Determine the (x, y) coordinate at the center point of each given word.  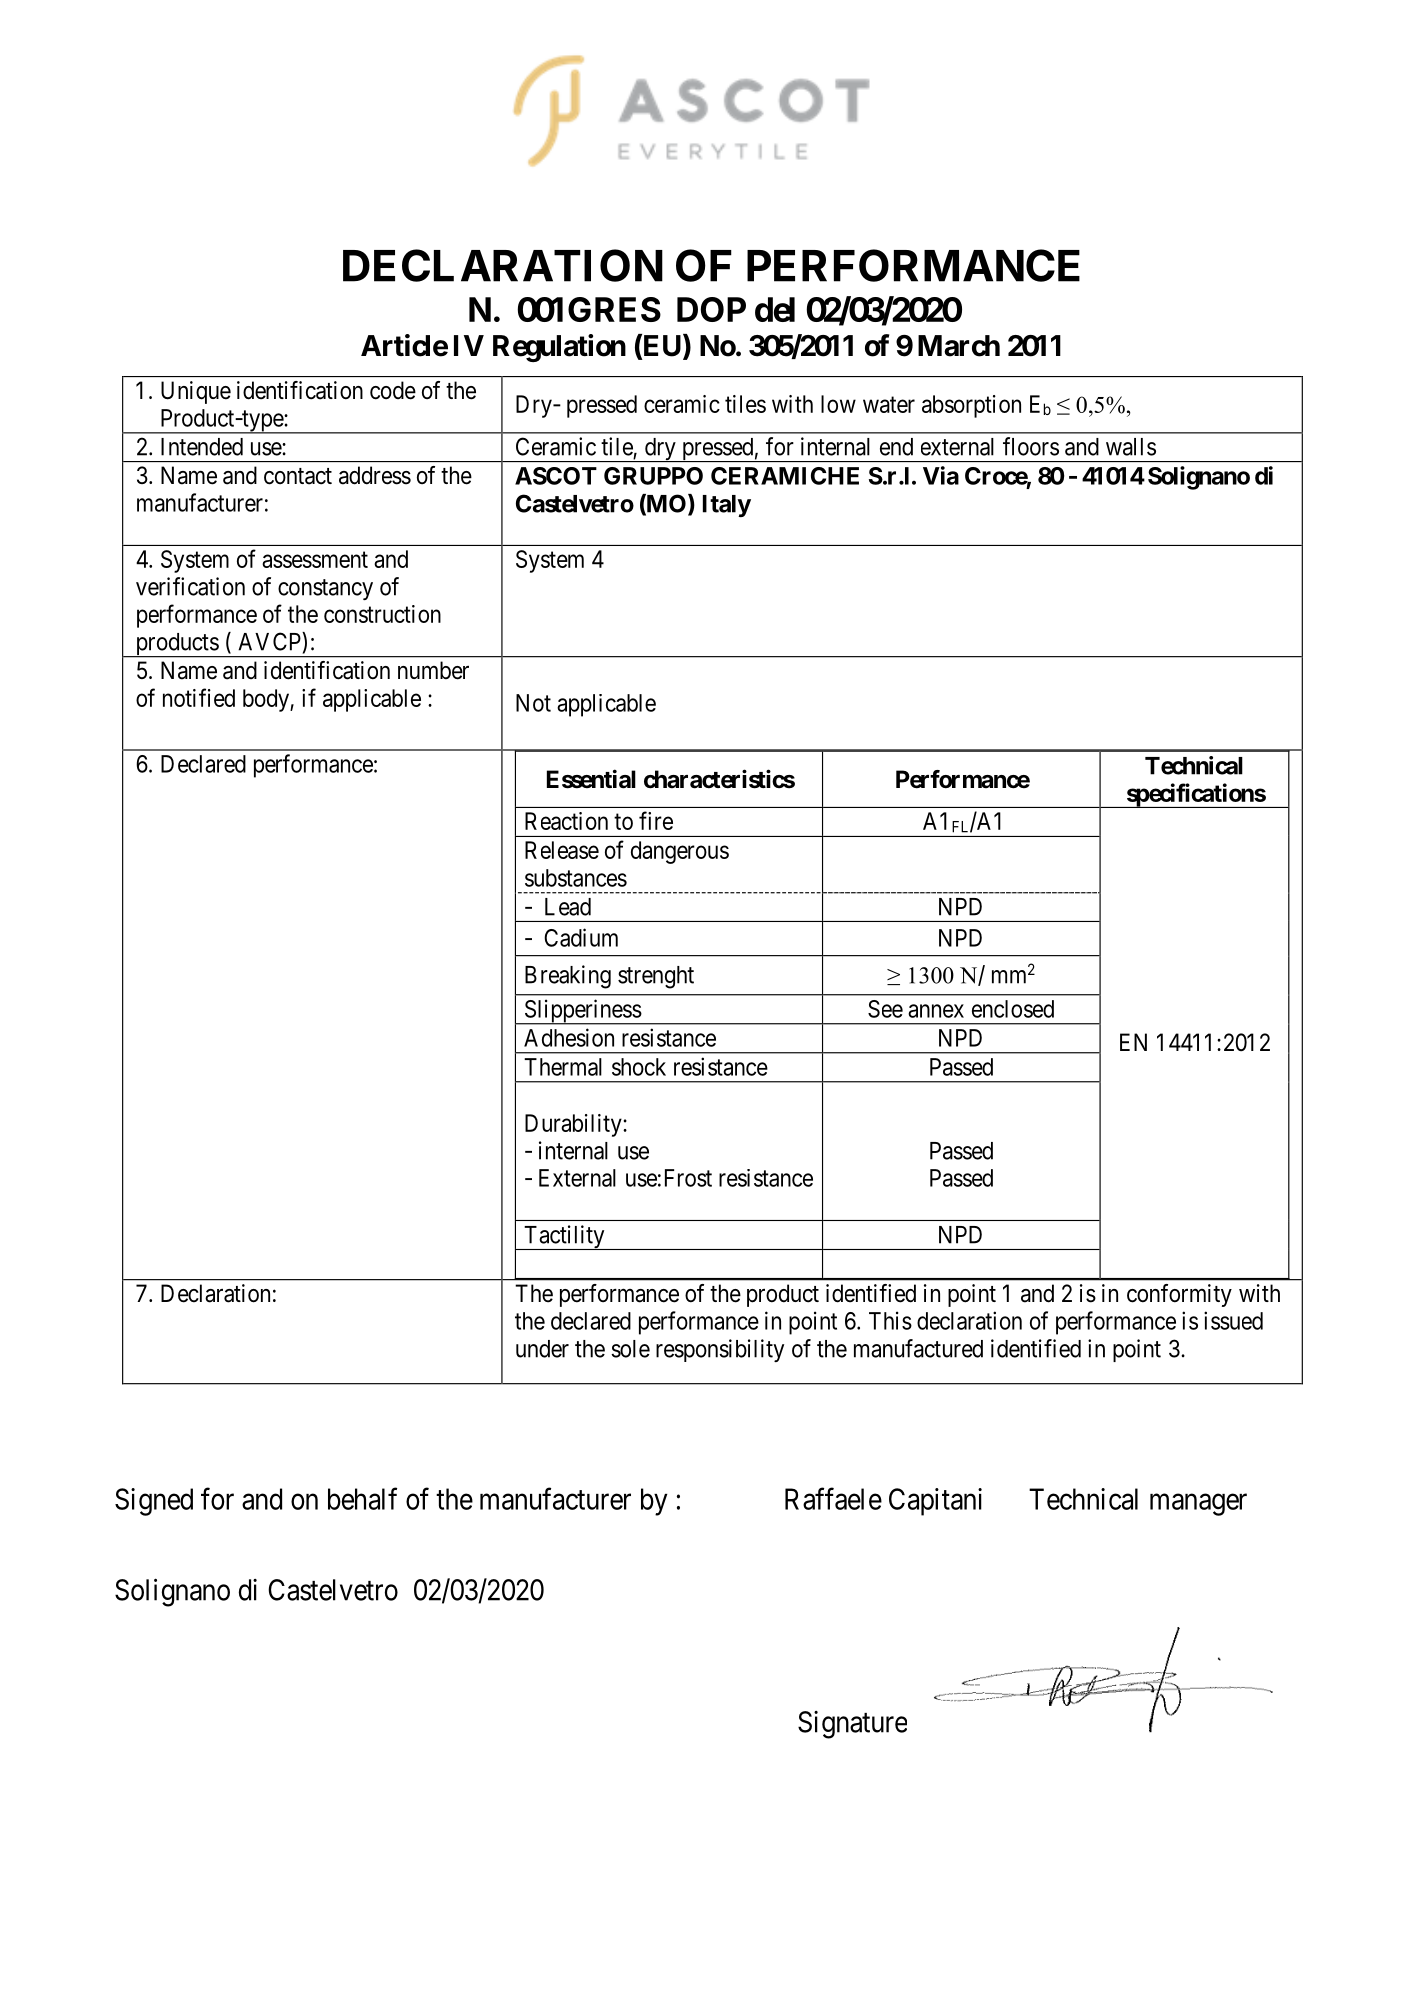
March (959, 346)
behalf (362, 1498)
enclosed (1013, 1009)
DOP (711, 309)
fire (656, 820)
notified (199, 697)
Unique (196, 392)
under (542, 1349)
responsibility (720, 1350)
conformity (1179, 1295)
